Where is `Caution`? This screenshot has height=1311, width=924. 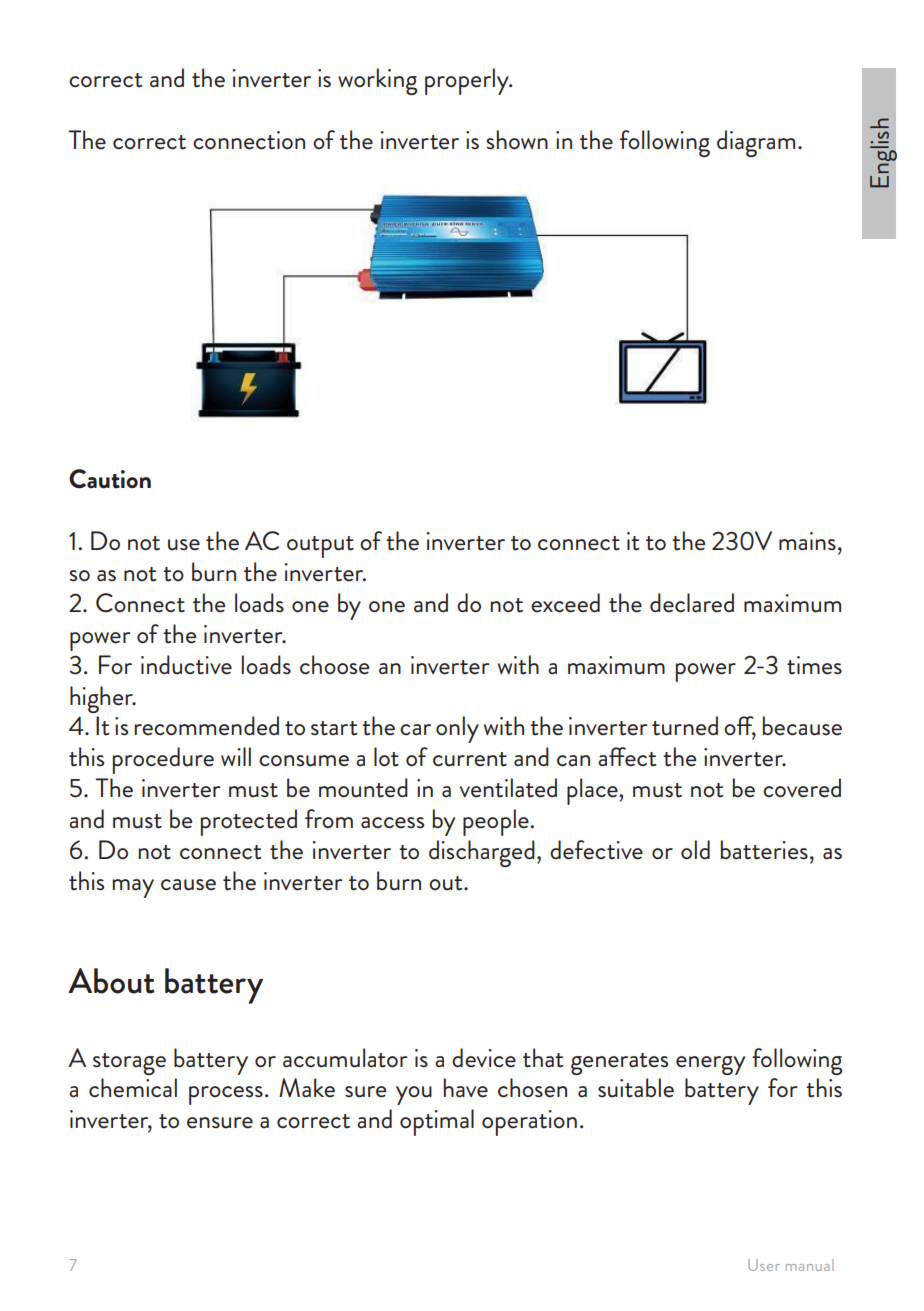
Caution is located at coordinates (110, 479).
